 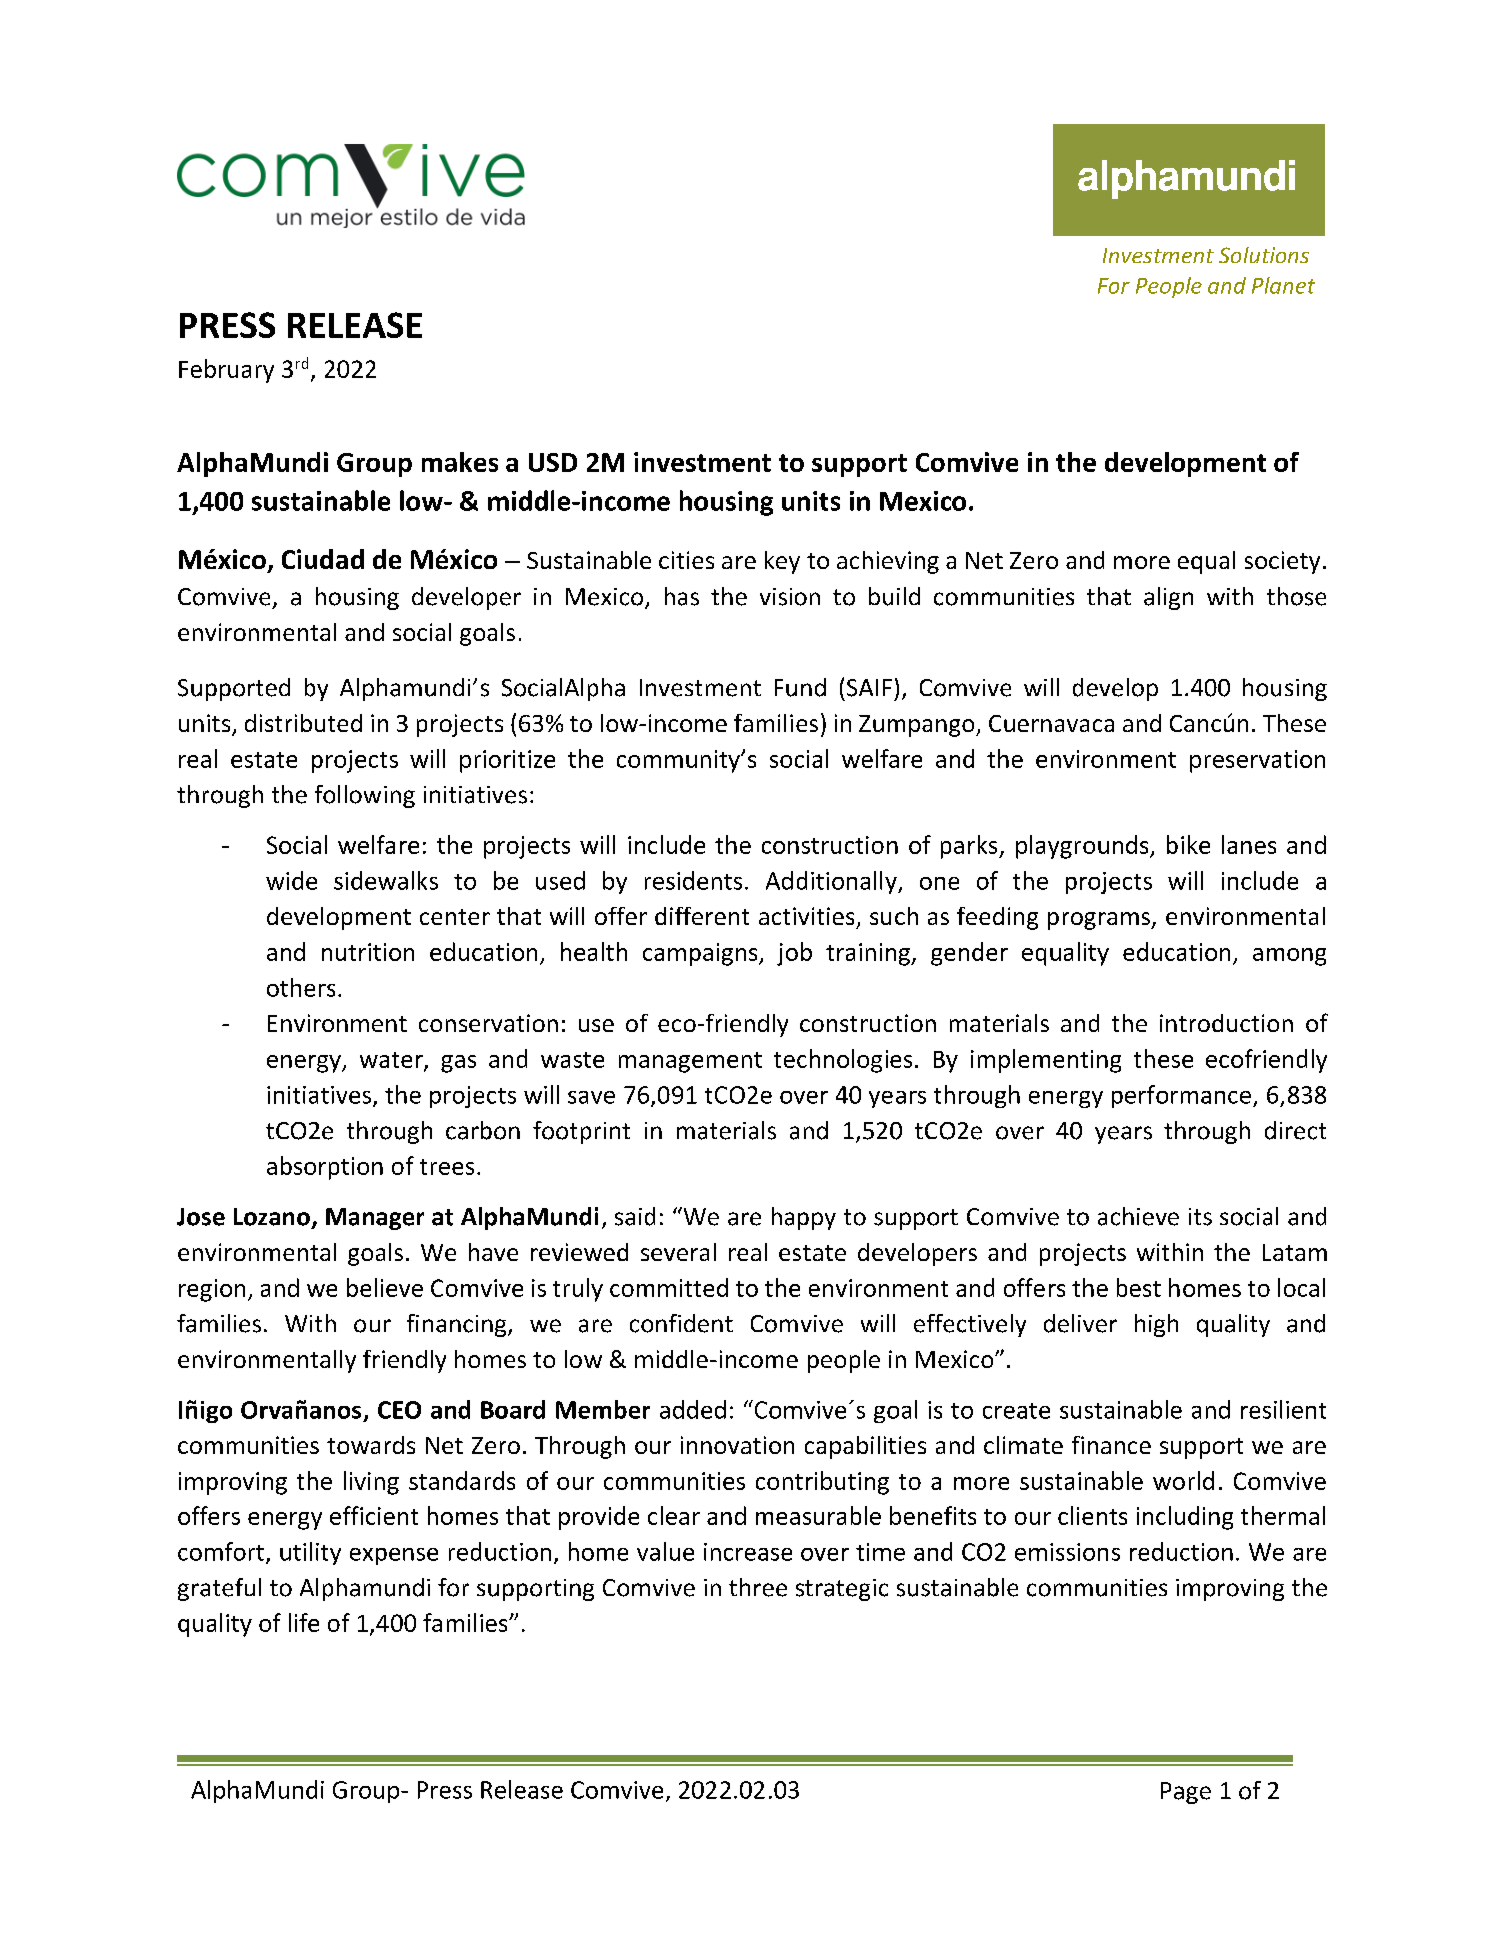 I want to click on February, so click(x=226, y=371).
